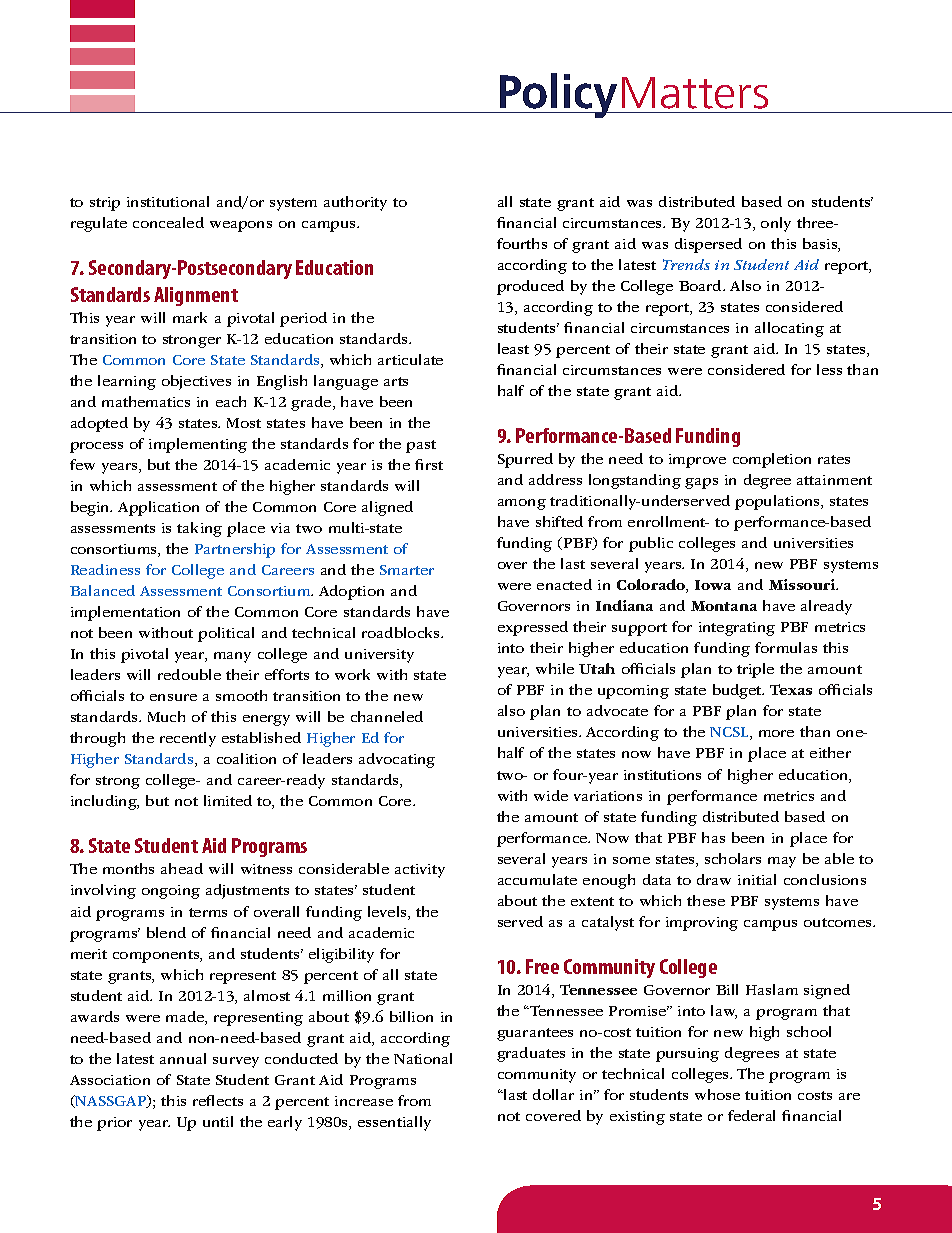 This screenshot has width=952, height=1233. Describe the element at coordinates (420, 871) in the screenshot. I see `activity` at that location.
